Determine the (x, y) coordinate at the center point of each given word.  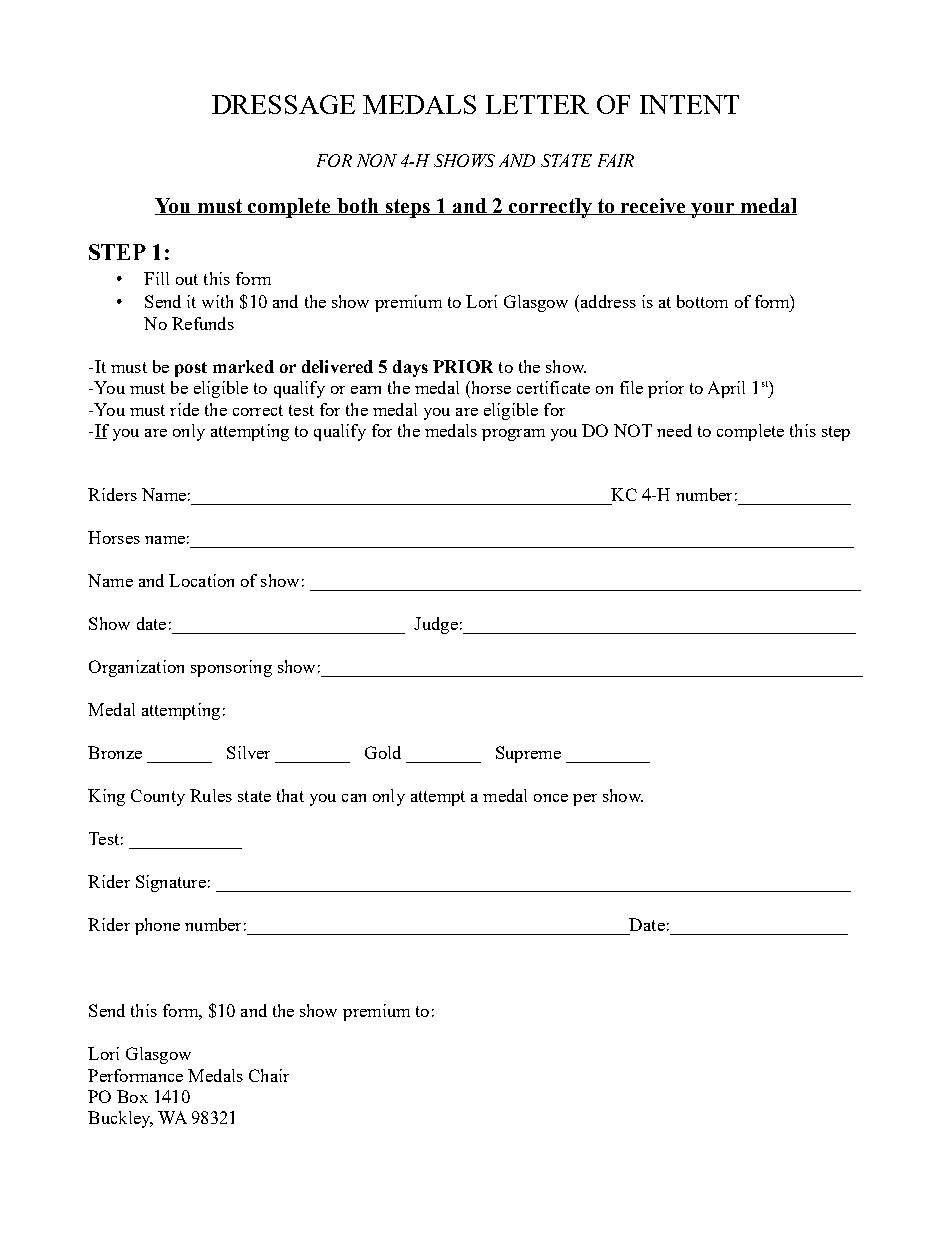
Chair (269, 1075)
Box (132, 1096)
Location (201, 580)
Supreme (528, 754)
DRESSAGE (283, 104)
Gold (383, 752)
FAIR (616, 160)
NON (377, 160)
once (551, 798)
